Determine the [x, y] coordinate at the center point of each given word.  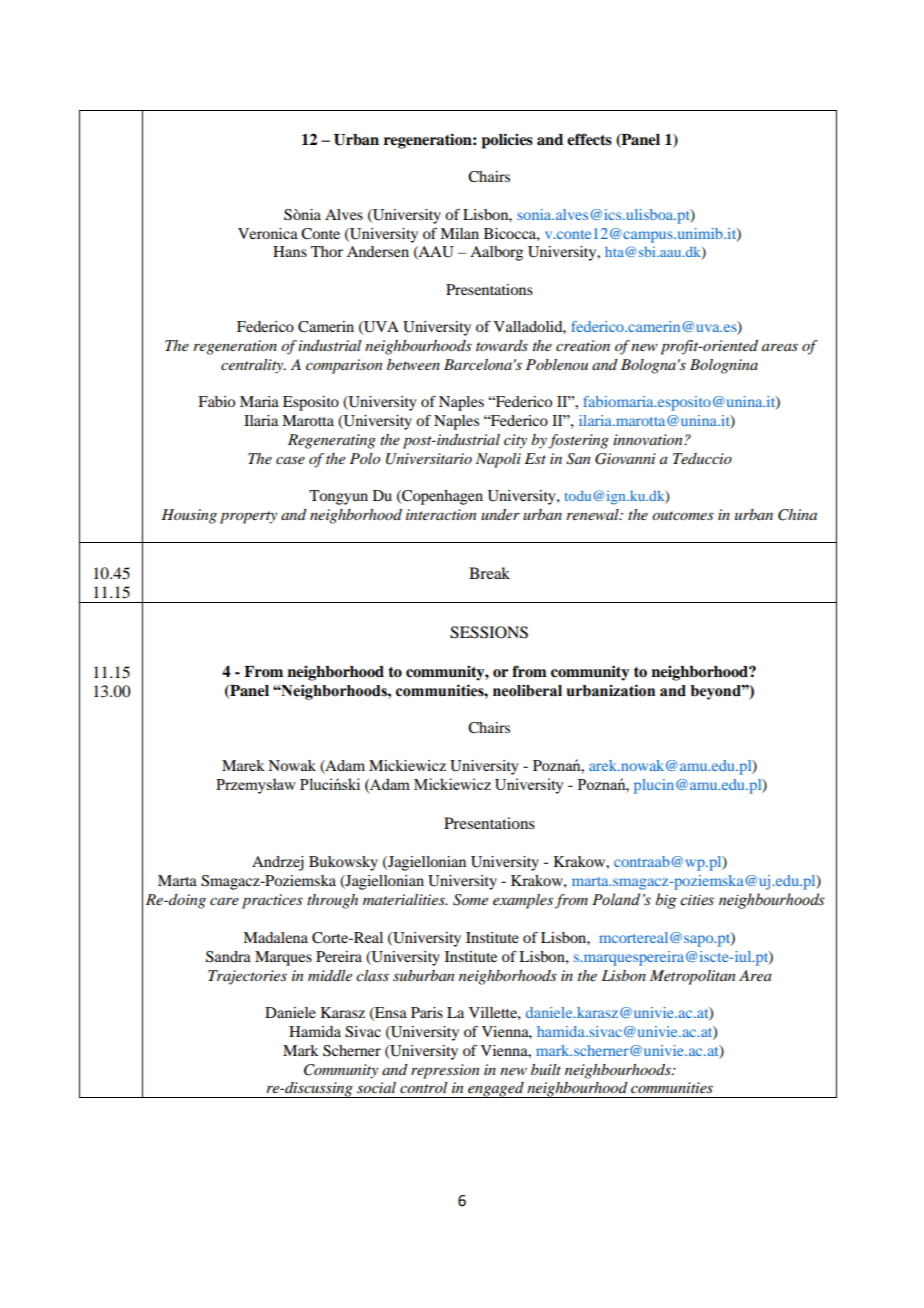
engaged [496, 1090]
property [248, 517]
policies [507, 141]
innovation [649, 439]
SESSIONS [489, 632]
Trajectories [247, 977]
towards [502, 345]
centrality [253, 366]
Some [470, 900]
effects [589, 139]
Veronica [268, 233]
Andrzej [278, 863]
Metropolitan [692, 977]
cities [697, 900]
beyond [717, 692]
